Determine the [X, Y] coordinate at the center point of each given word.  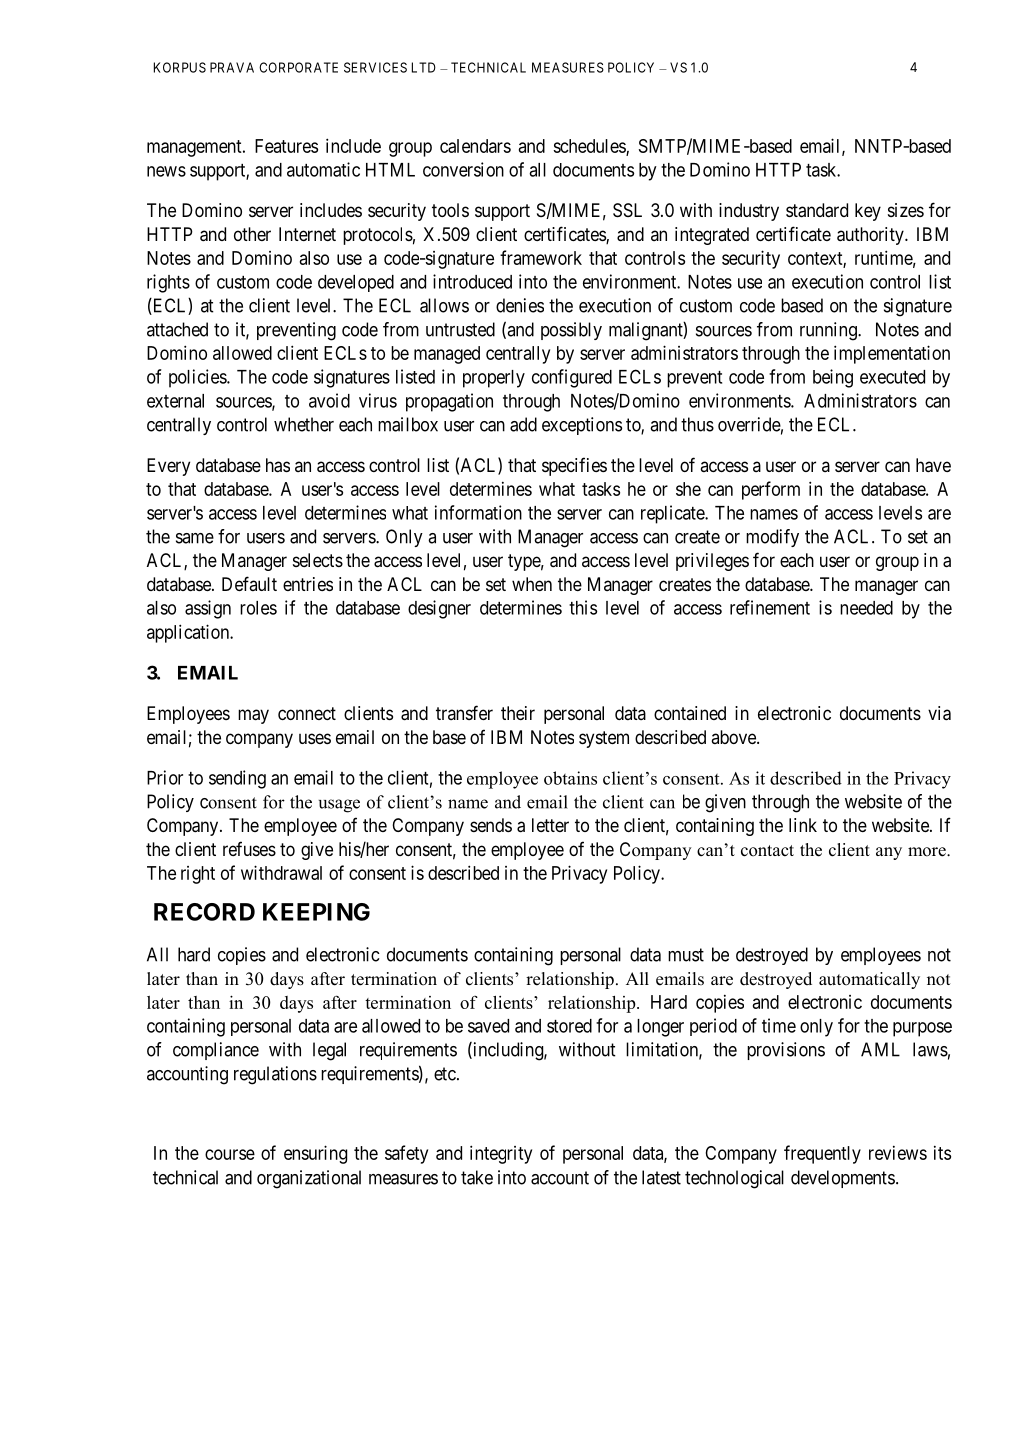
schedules [590, 147]
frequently [822, 1154]
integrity [501, 1154]
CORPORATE [298, 67]
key [868, 212]
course [230, 1154]
